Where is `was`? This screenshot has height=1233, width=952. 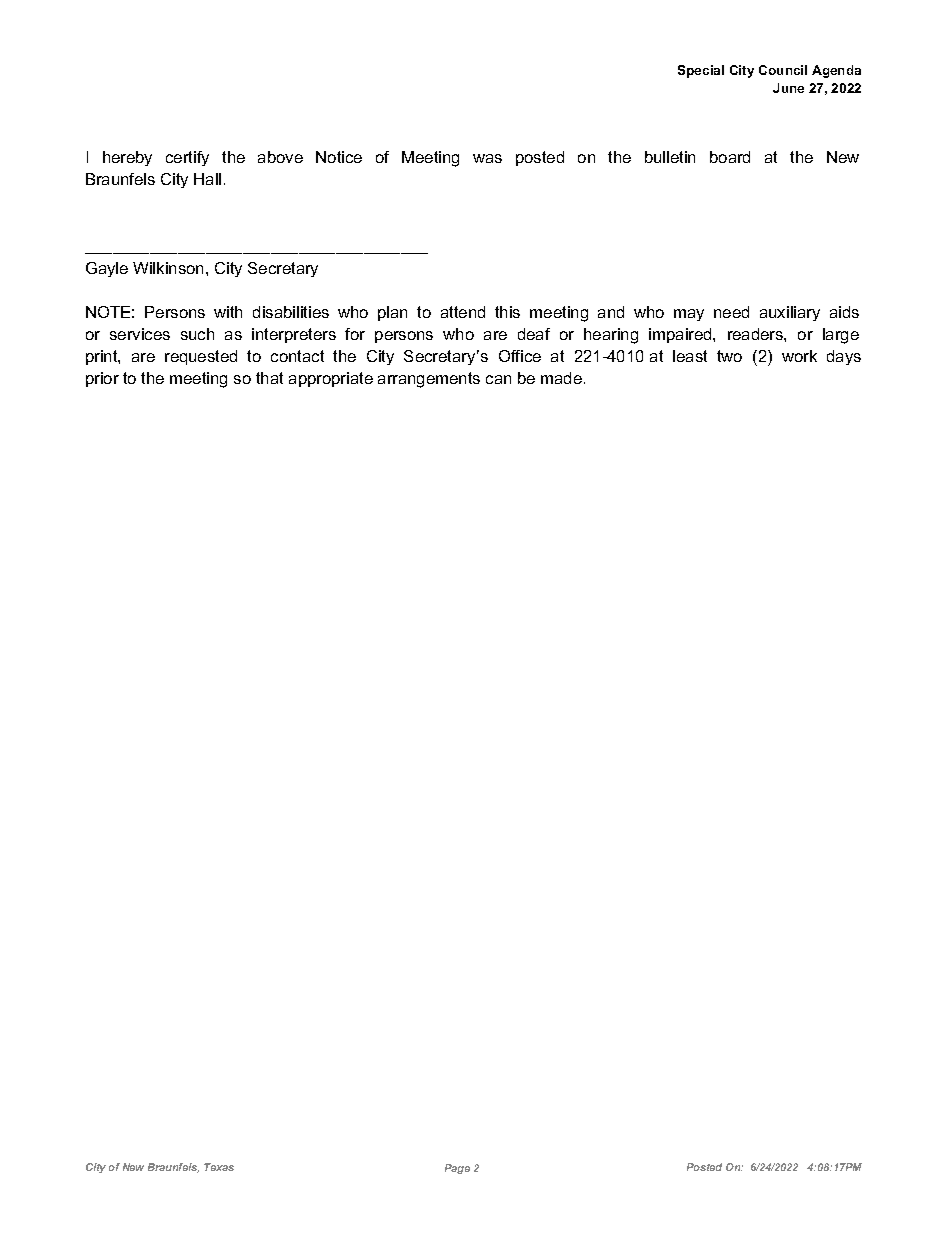 was is located at coordinates (487, 158).
